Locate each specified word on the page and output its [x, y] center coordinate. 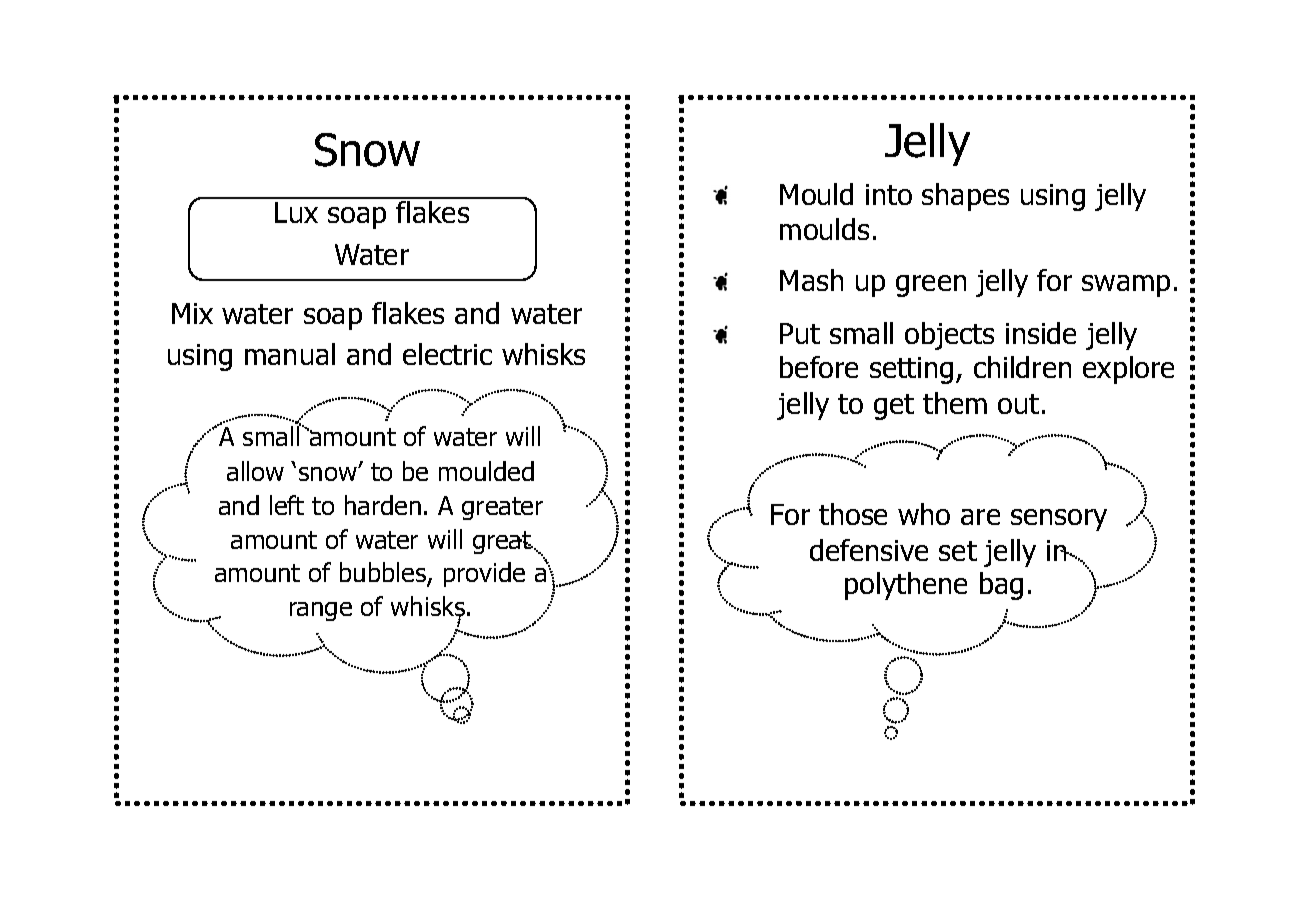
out [1018, 404]
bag [1001, 586]
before [819, 367]
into [889, 194]
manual [290, 354]
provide [484, 574]
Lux [296, 212]
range [321, 611]
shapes [965, 197]
